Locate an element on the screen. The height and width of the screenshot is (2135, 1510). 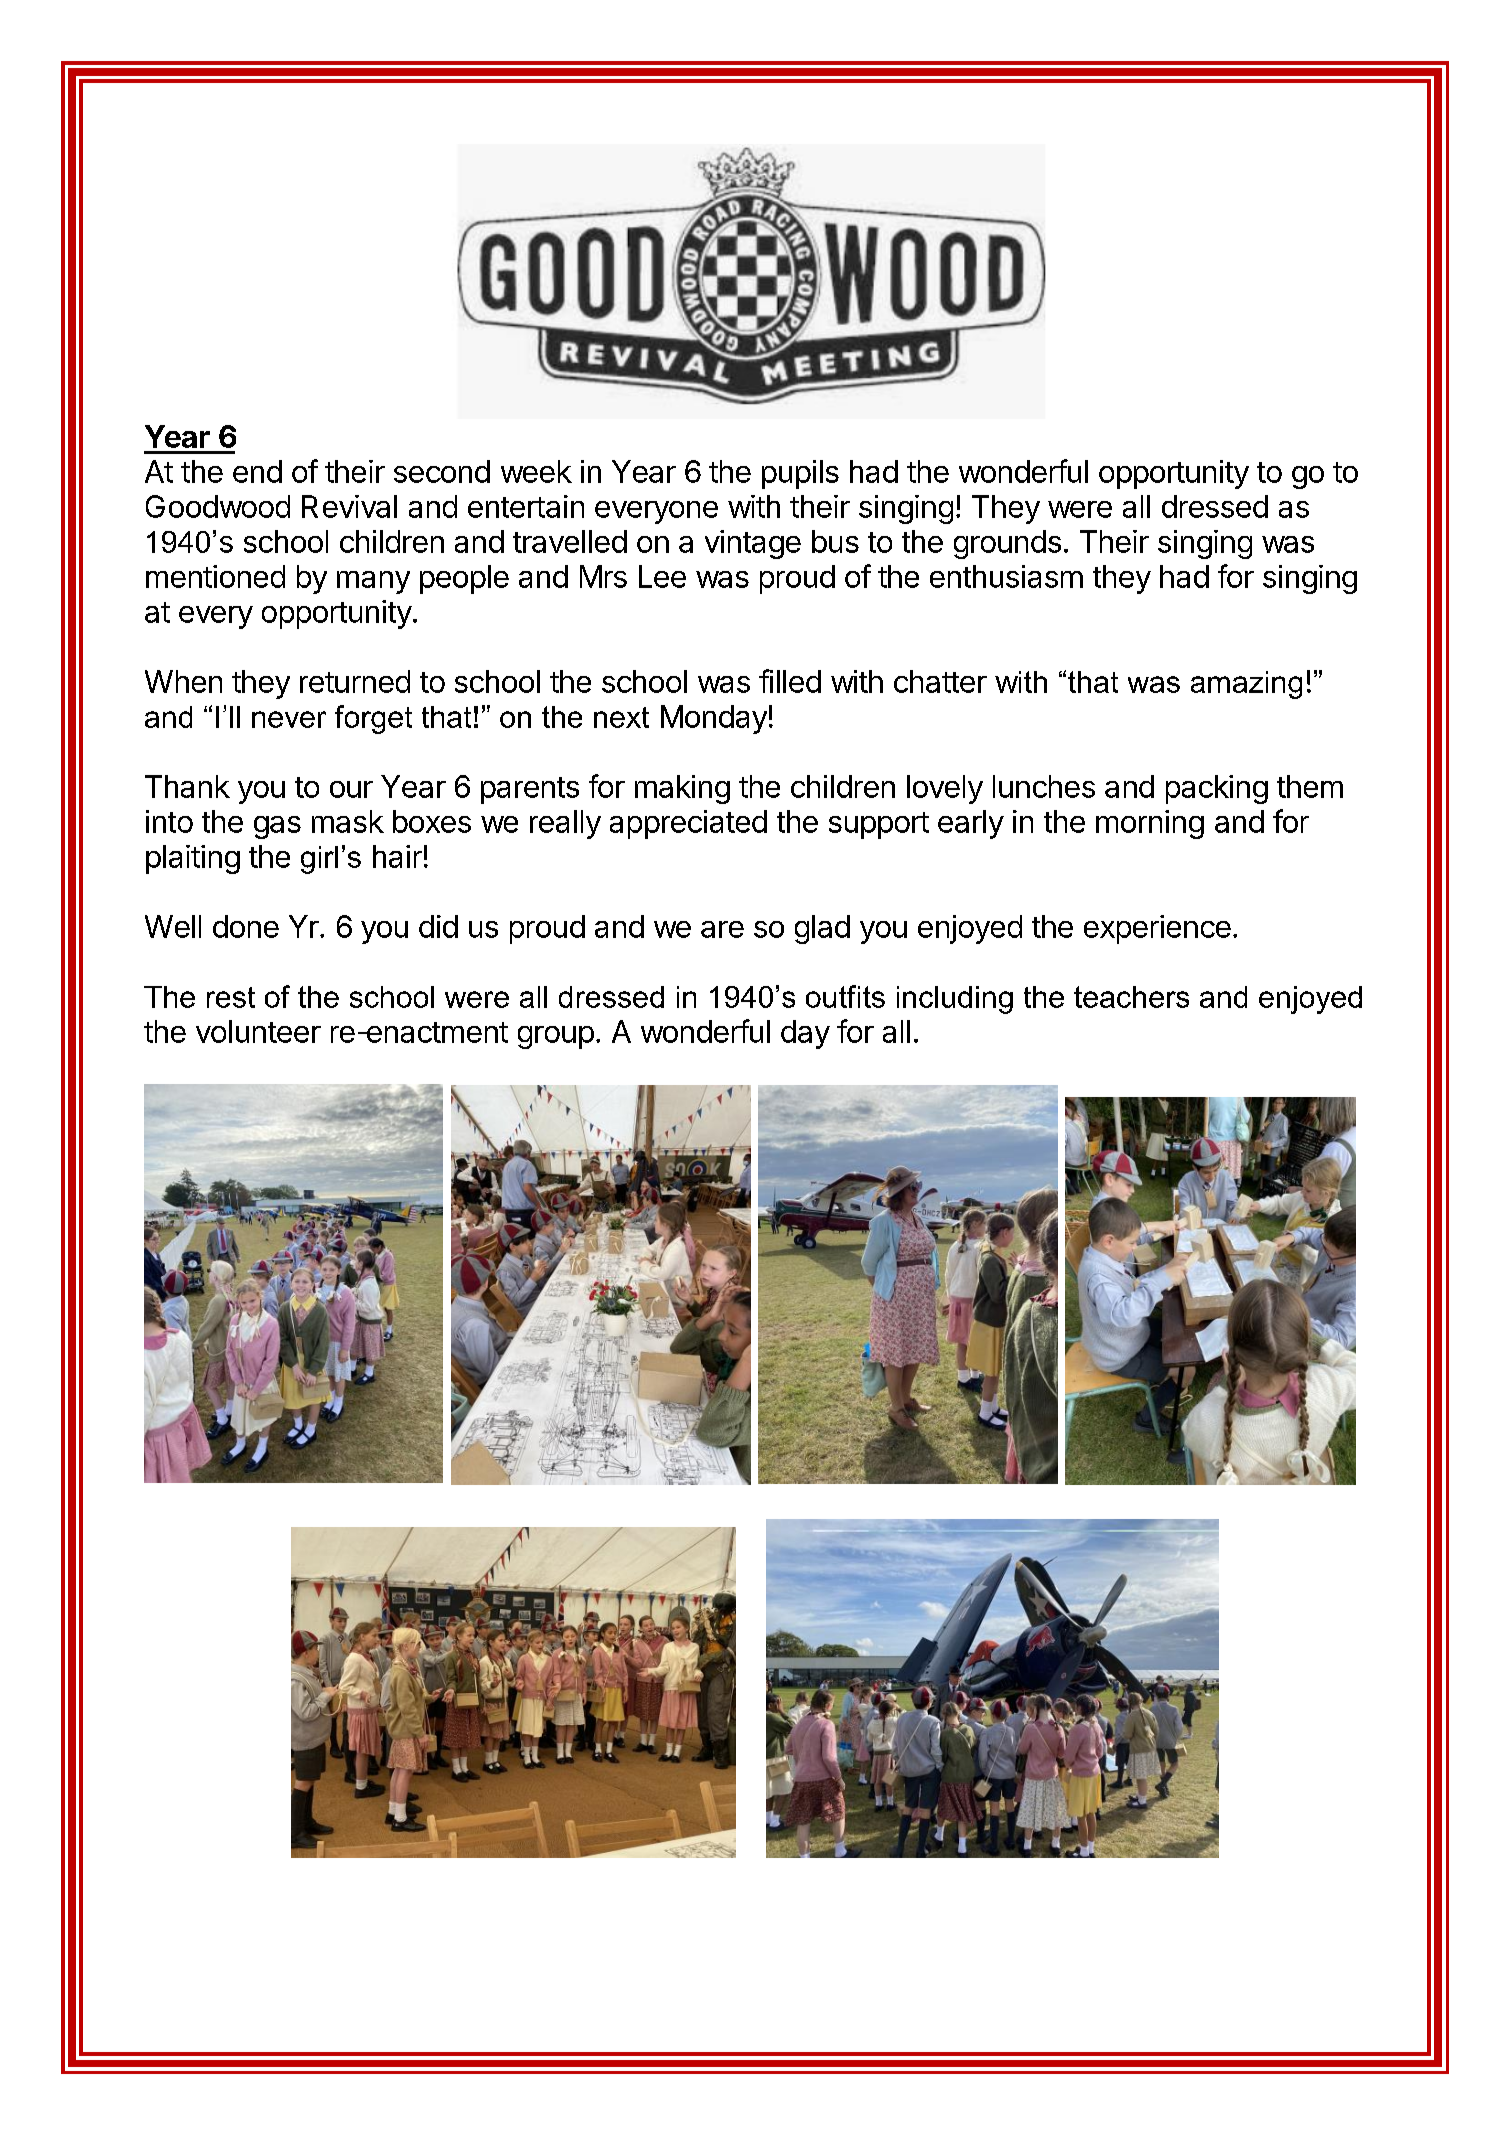
Lee is located at coordinates (662, 576).
